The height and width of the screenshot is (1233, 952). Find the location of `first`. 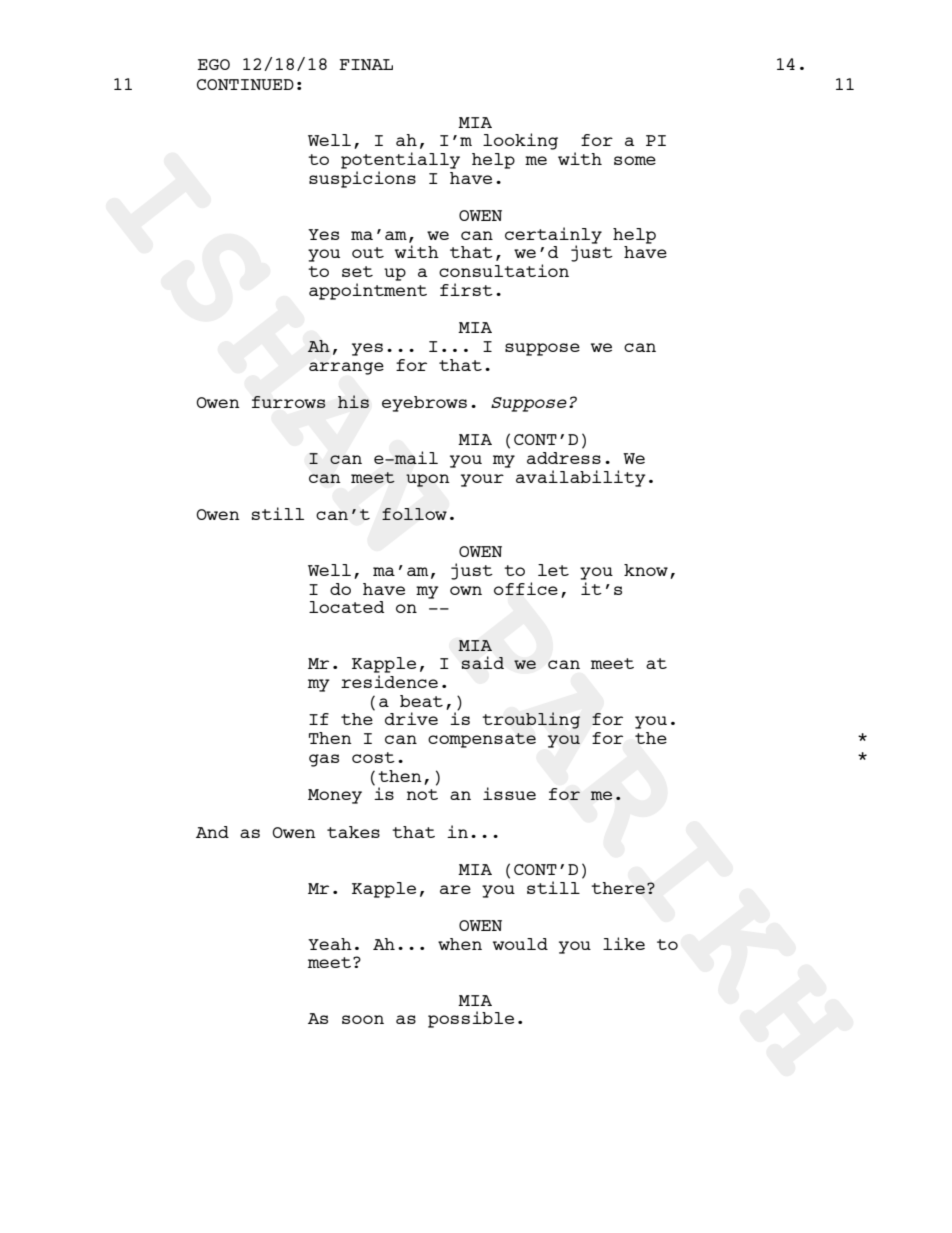

first is located at coordinates (466, 289).
